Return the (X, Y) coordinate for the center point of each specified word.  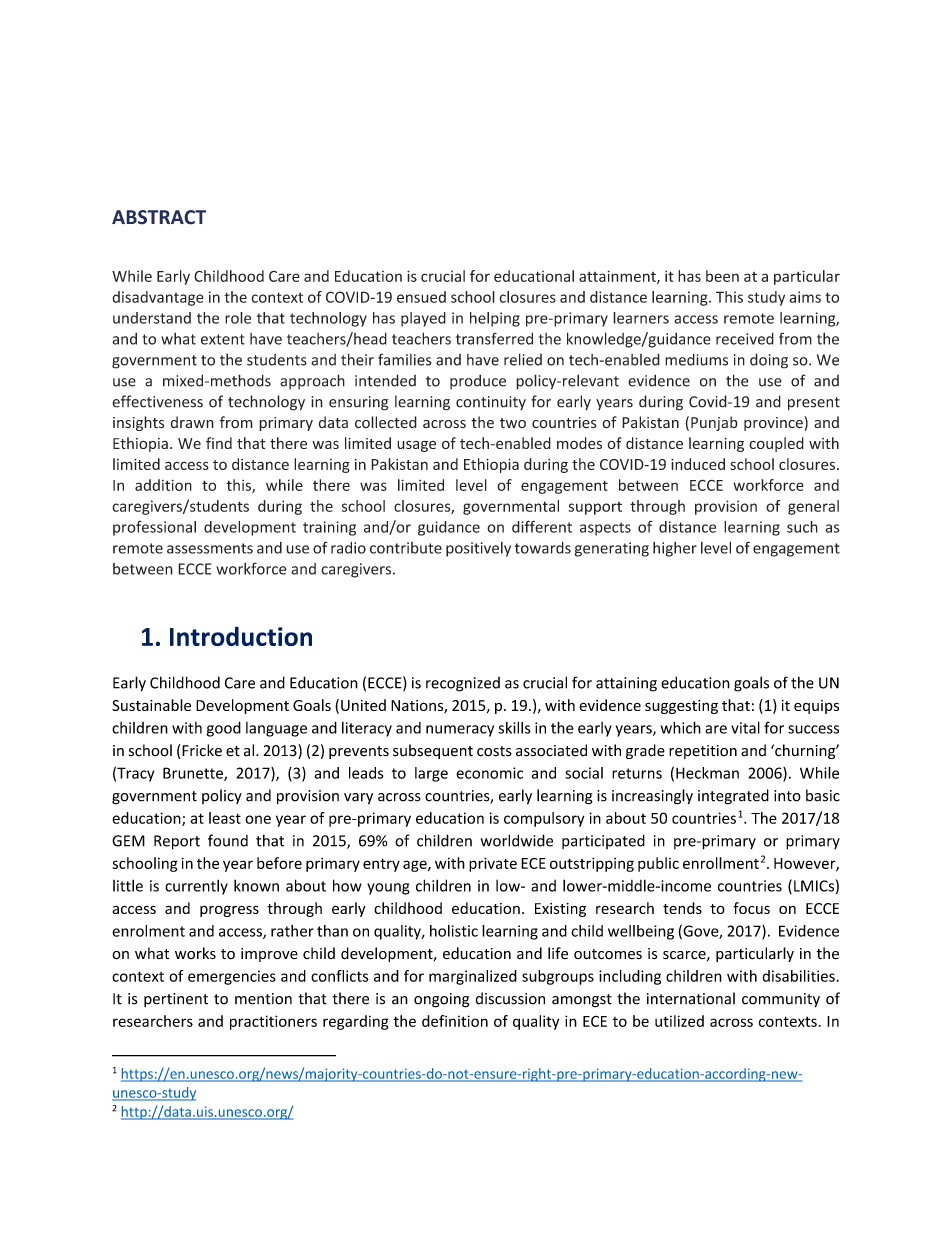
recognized (463, 684)
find (219, 443)
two (513, 423)
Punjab (714, 423)
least (225, 818)
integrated (733, 797)
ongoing (441, 1000)
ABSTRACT (159, 217)
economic (489, 773)
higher (675, 549)
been (722, 276)
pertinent (176, 1000)
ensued (421, 297)
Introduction (241, 636)
